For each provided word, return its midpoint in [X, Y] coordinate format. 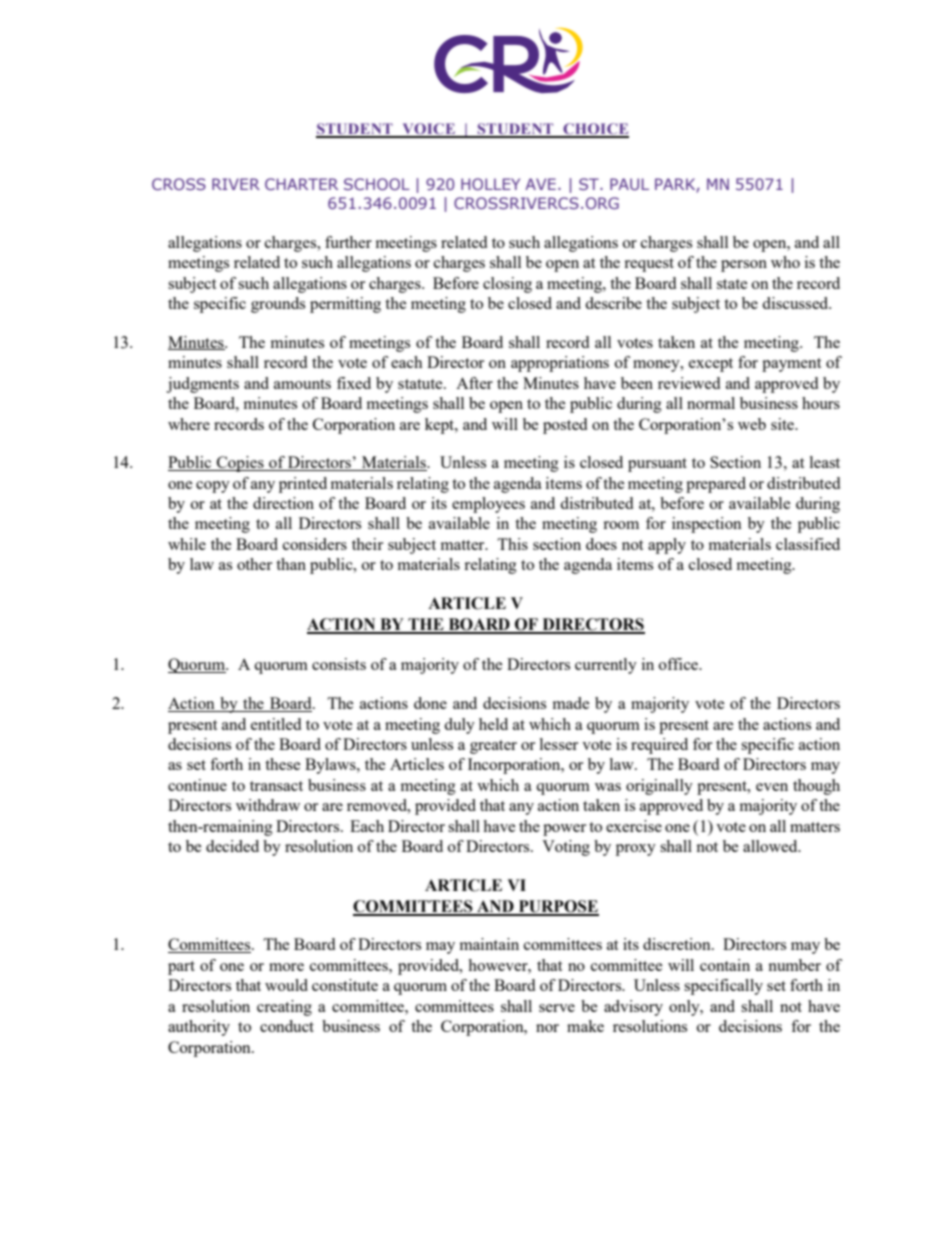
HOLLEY [490, 184]
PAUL [629, 184]
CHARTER [301, 184]
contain [725, 965]
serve [557, 1008]
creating [284, 1008]
